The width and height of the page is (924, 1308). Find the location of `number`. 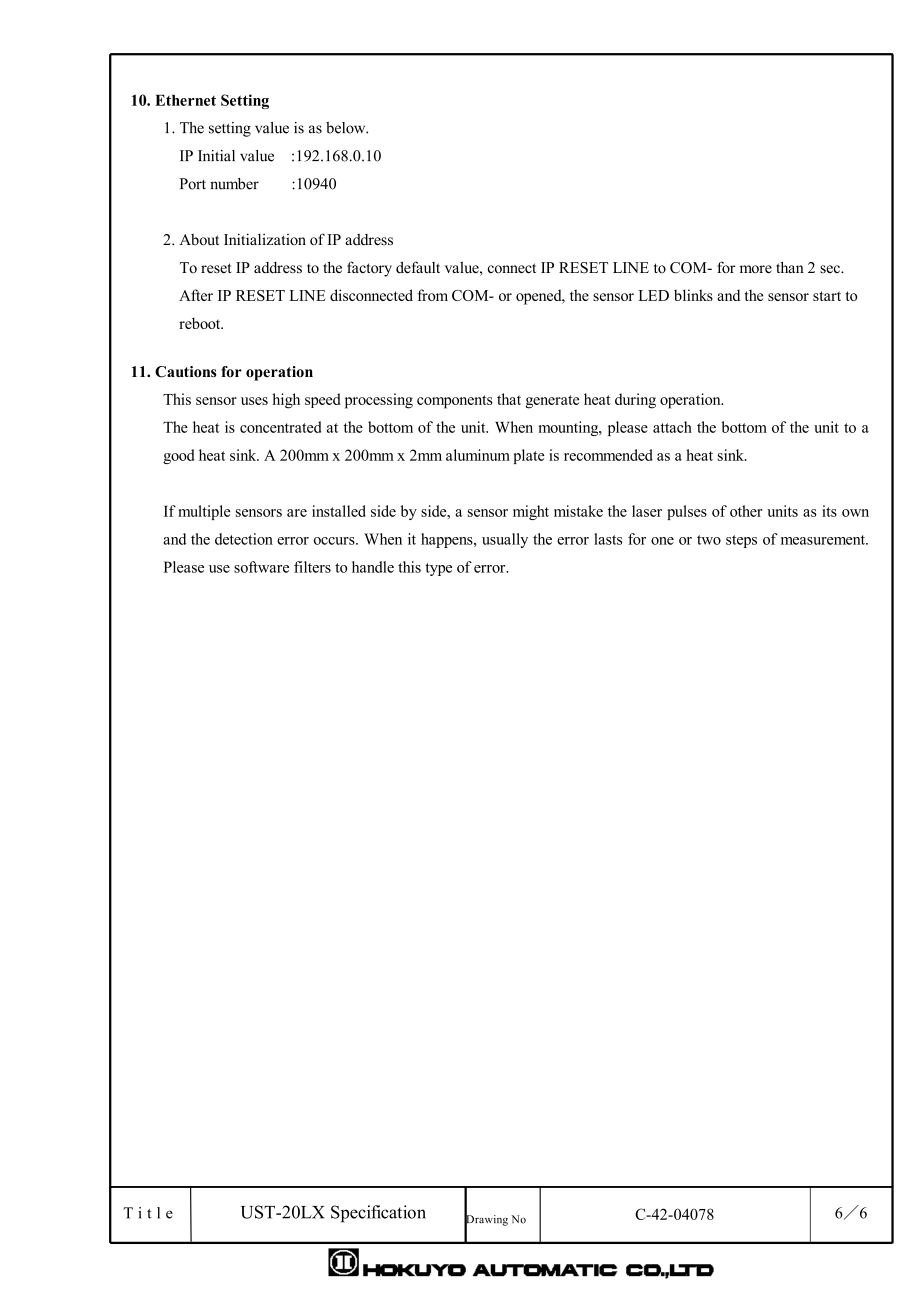

number is located at coordinates (234, 184).
